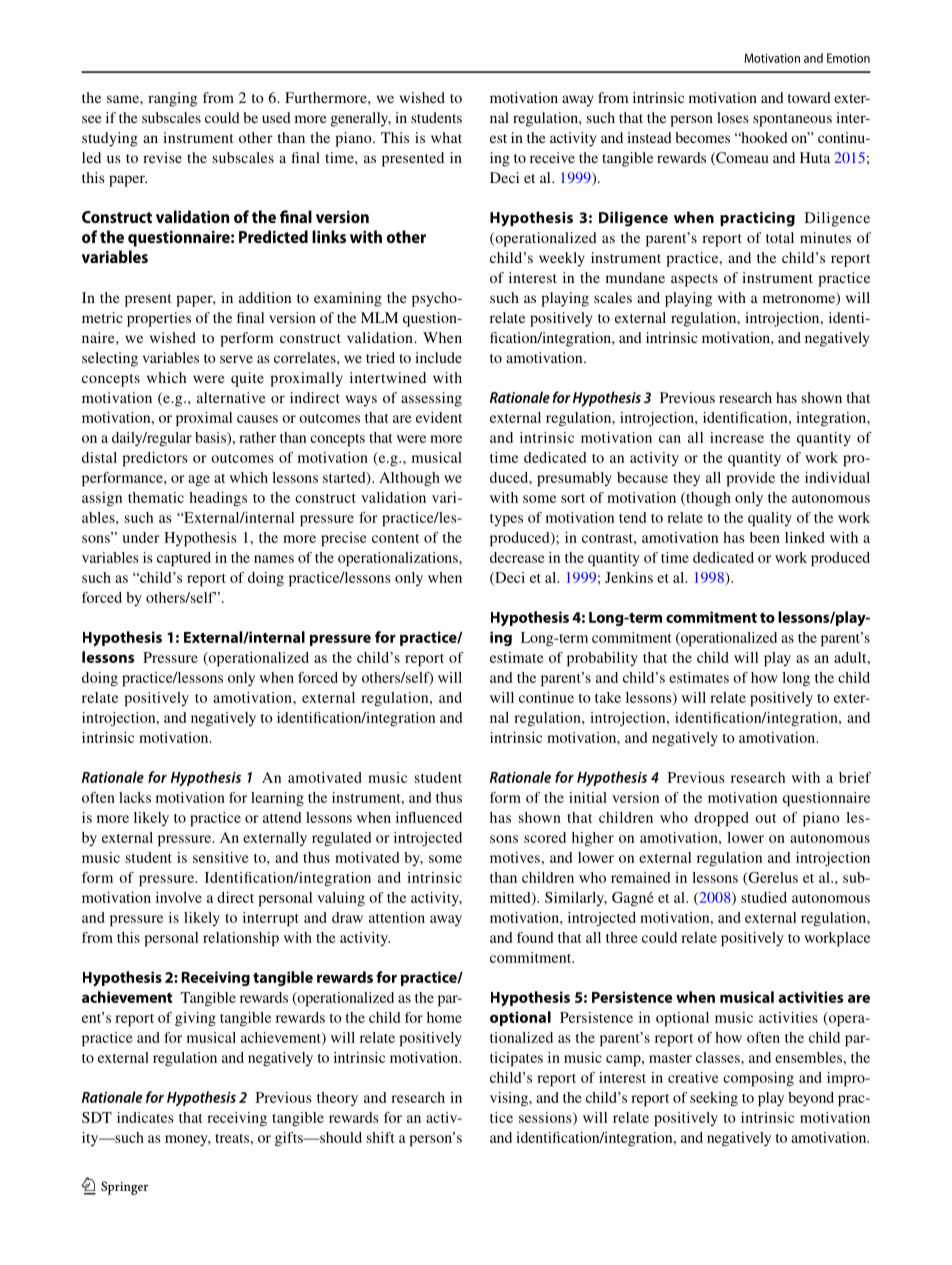  Describe the element at coordinates (446, 137) in the image. I see `what` at that location.
